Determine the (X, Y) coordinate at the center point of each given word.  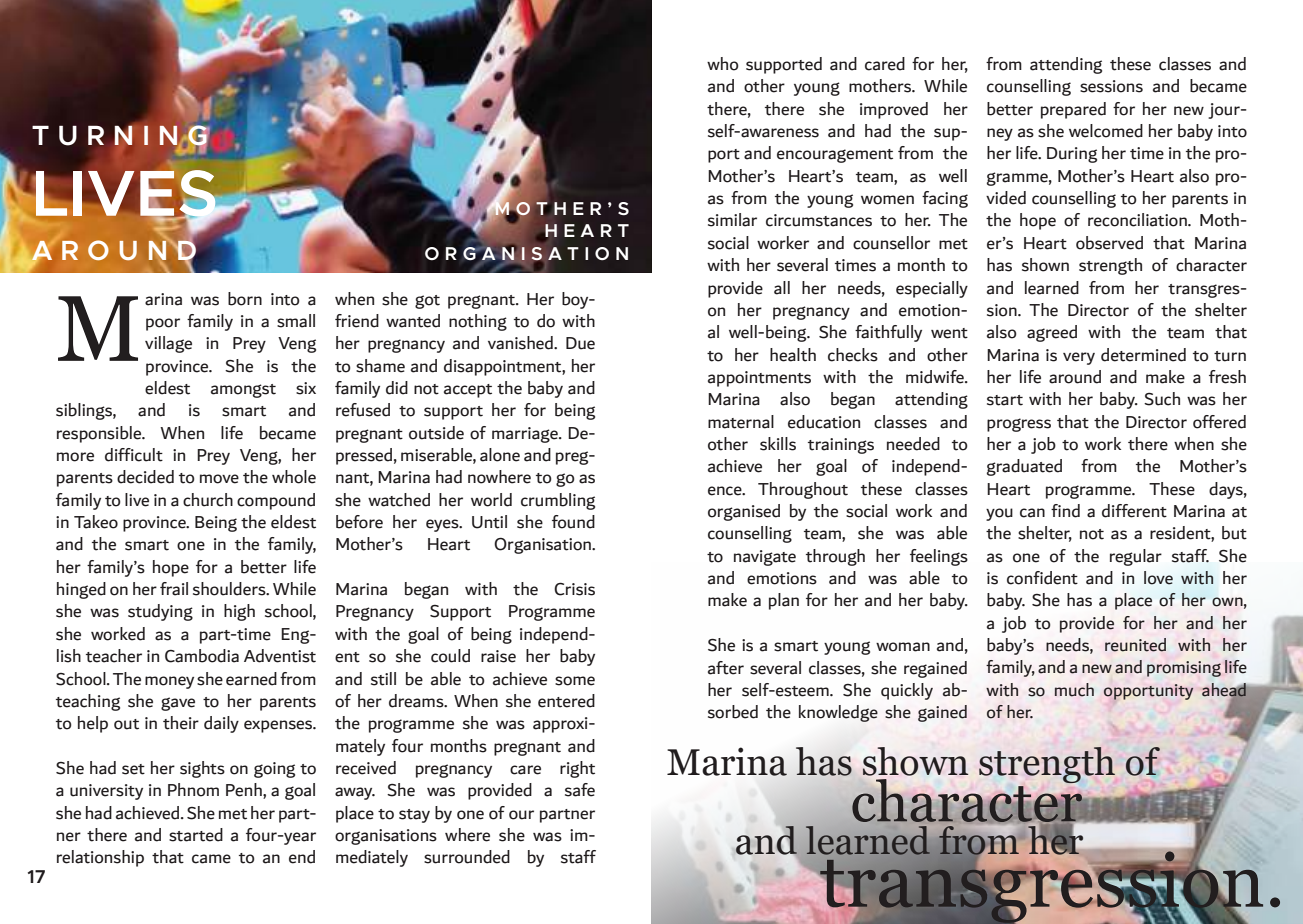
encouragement (835, 156)
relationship (100, 858)
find (1065, 511)
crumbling (558, 501)
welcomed (1106, 131)
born (245, 299)
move (219, 479)
